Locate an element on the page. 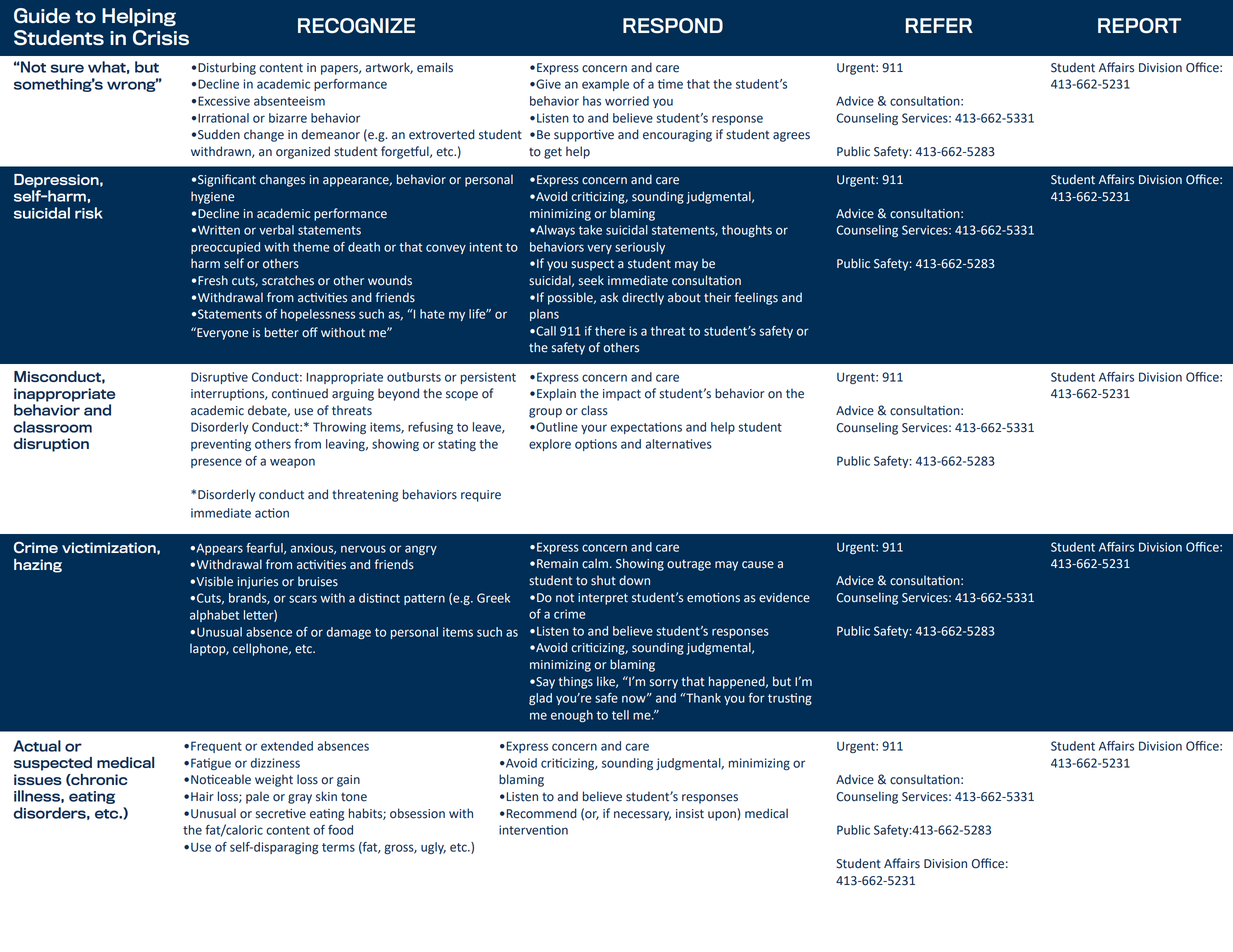 The width and height of the page is (1233, 952). REFER is located at coordinates (939, 25).
